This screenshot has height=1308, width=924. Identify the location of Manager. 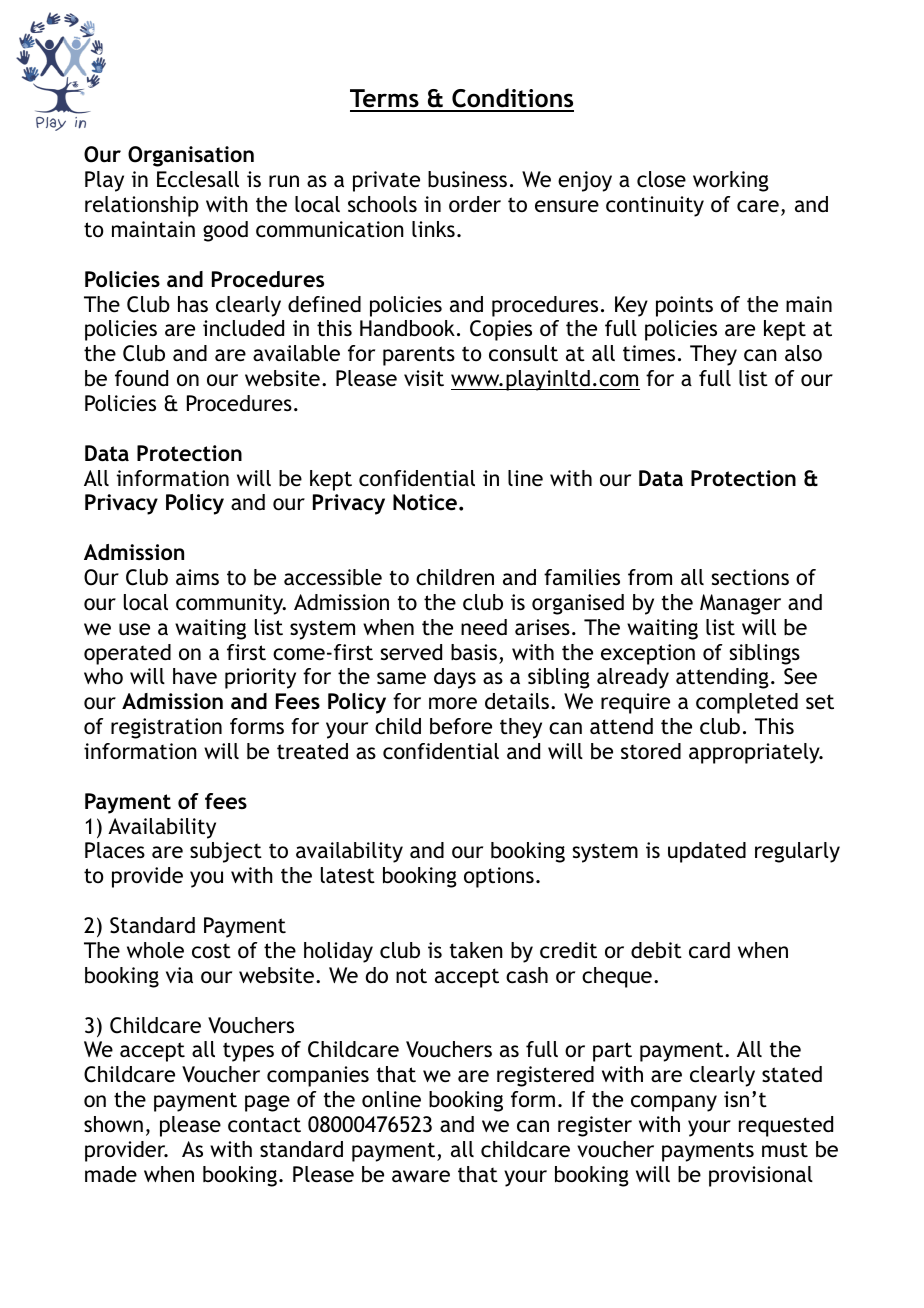
(740, 604).
